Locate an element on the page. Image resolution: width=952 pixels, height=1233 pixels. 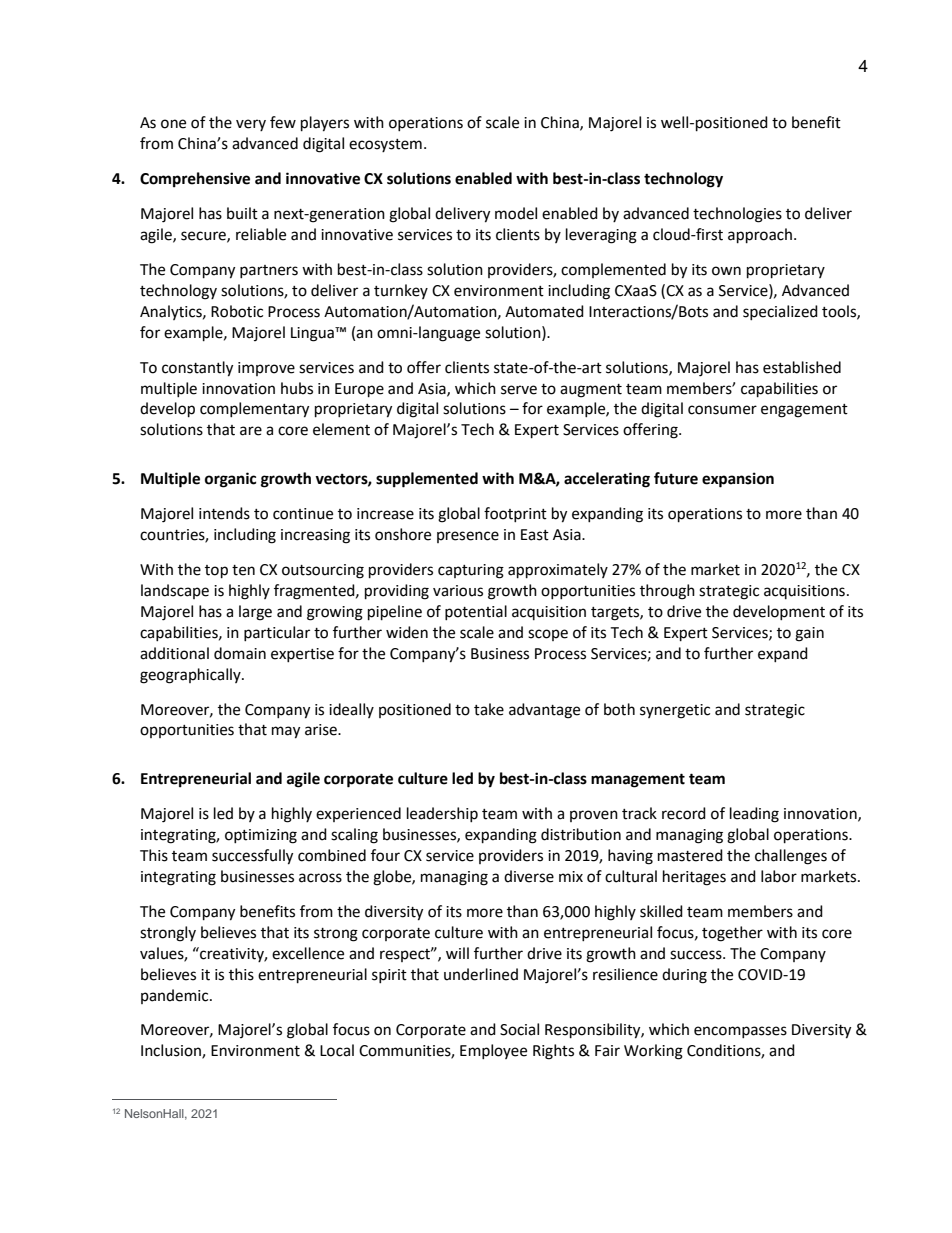
capturing is located at coordinates (471, 571).
